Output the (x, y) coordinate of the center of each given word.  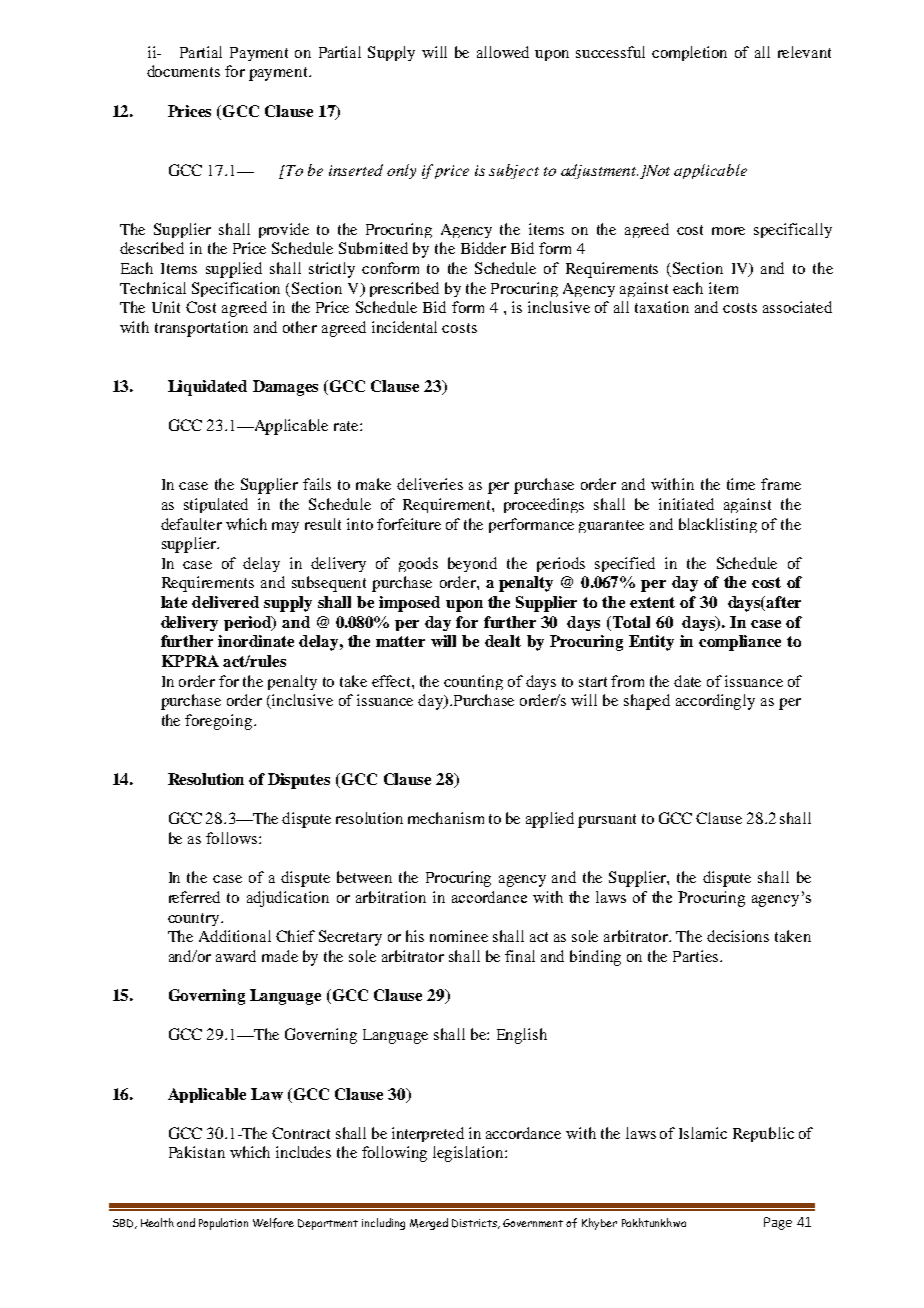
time (741, 484)
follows (233, 838)
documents (183, 71)
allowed (503, 52)
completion (689, 53)
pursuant (607, 821)
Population (223, 1224)
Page (778, 1223)
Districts (475, 1224)
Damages (285, 388)
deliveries (430, 484)
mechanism (446, 818)
